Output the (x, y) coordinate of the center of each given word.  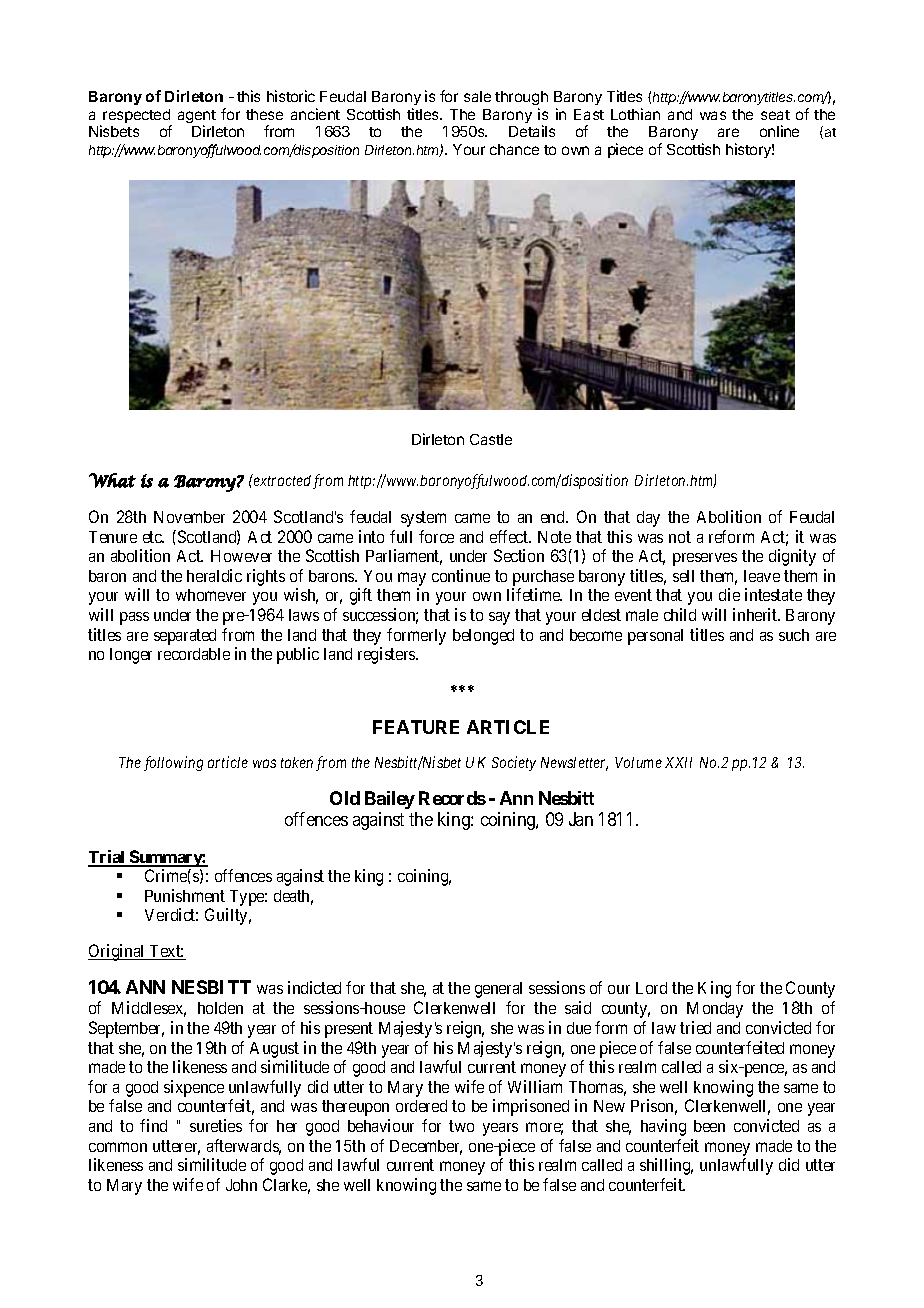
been (709, 1126)
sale (477, 96)
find (153, 1125)
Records (452, 798)
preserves (705, 559)
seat (775, 115)
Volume (638, 762)
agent (197, 118)
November (189, 517)
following (173, 763)
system (423, 519)
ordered (421, 1106)
